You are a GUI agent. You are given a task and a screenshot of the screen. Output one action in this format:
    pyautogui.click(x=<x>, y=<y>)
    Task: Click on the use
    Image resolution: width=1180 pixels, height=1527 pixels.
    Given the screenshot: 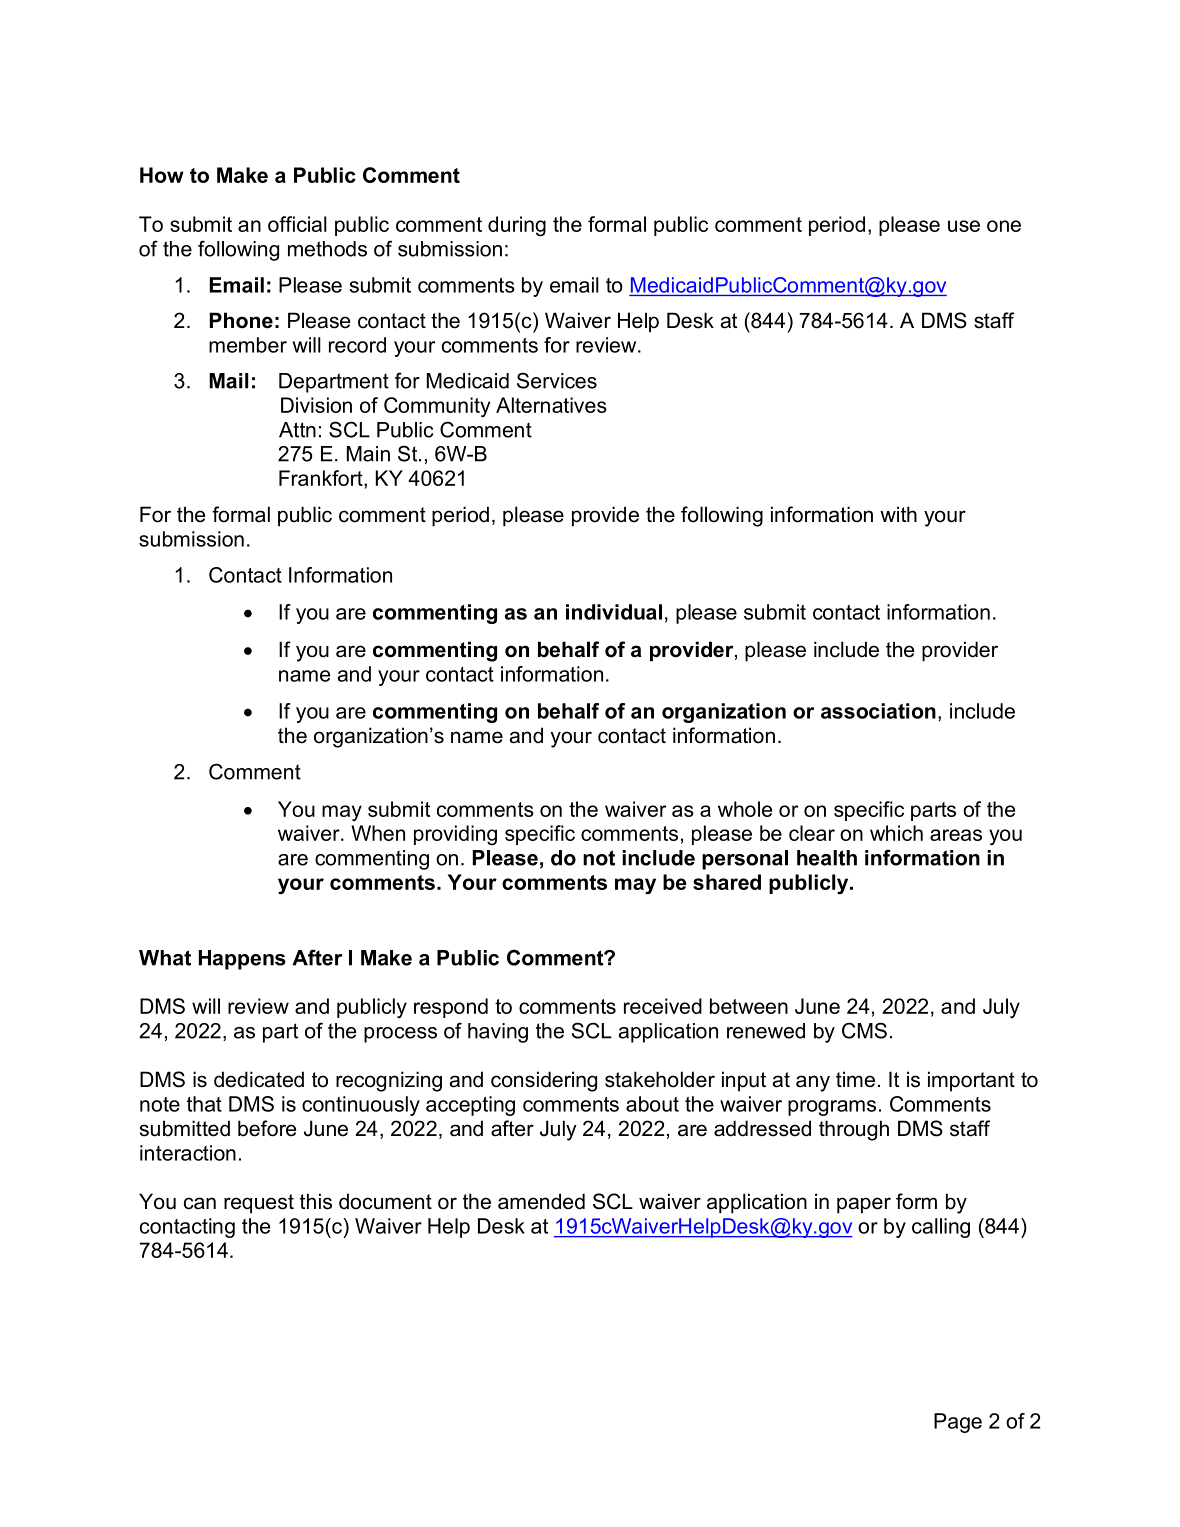 What is the action you would take?
    pyautogui.click(x=964, y=226)
